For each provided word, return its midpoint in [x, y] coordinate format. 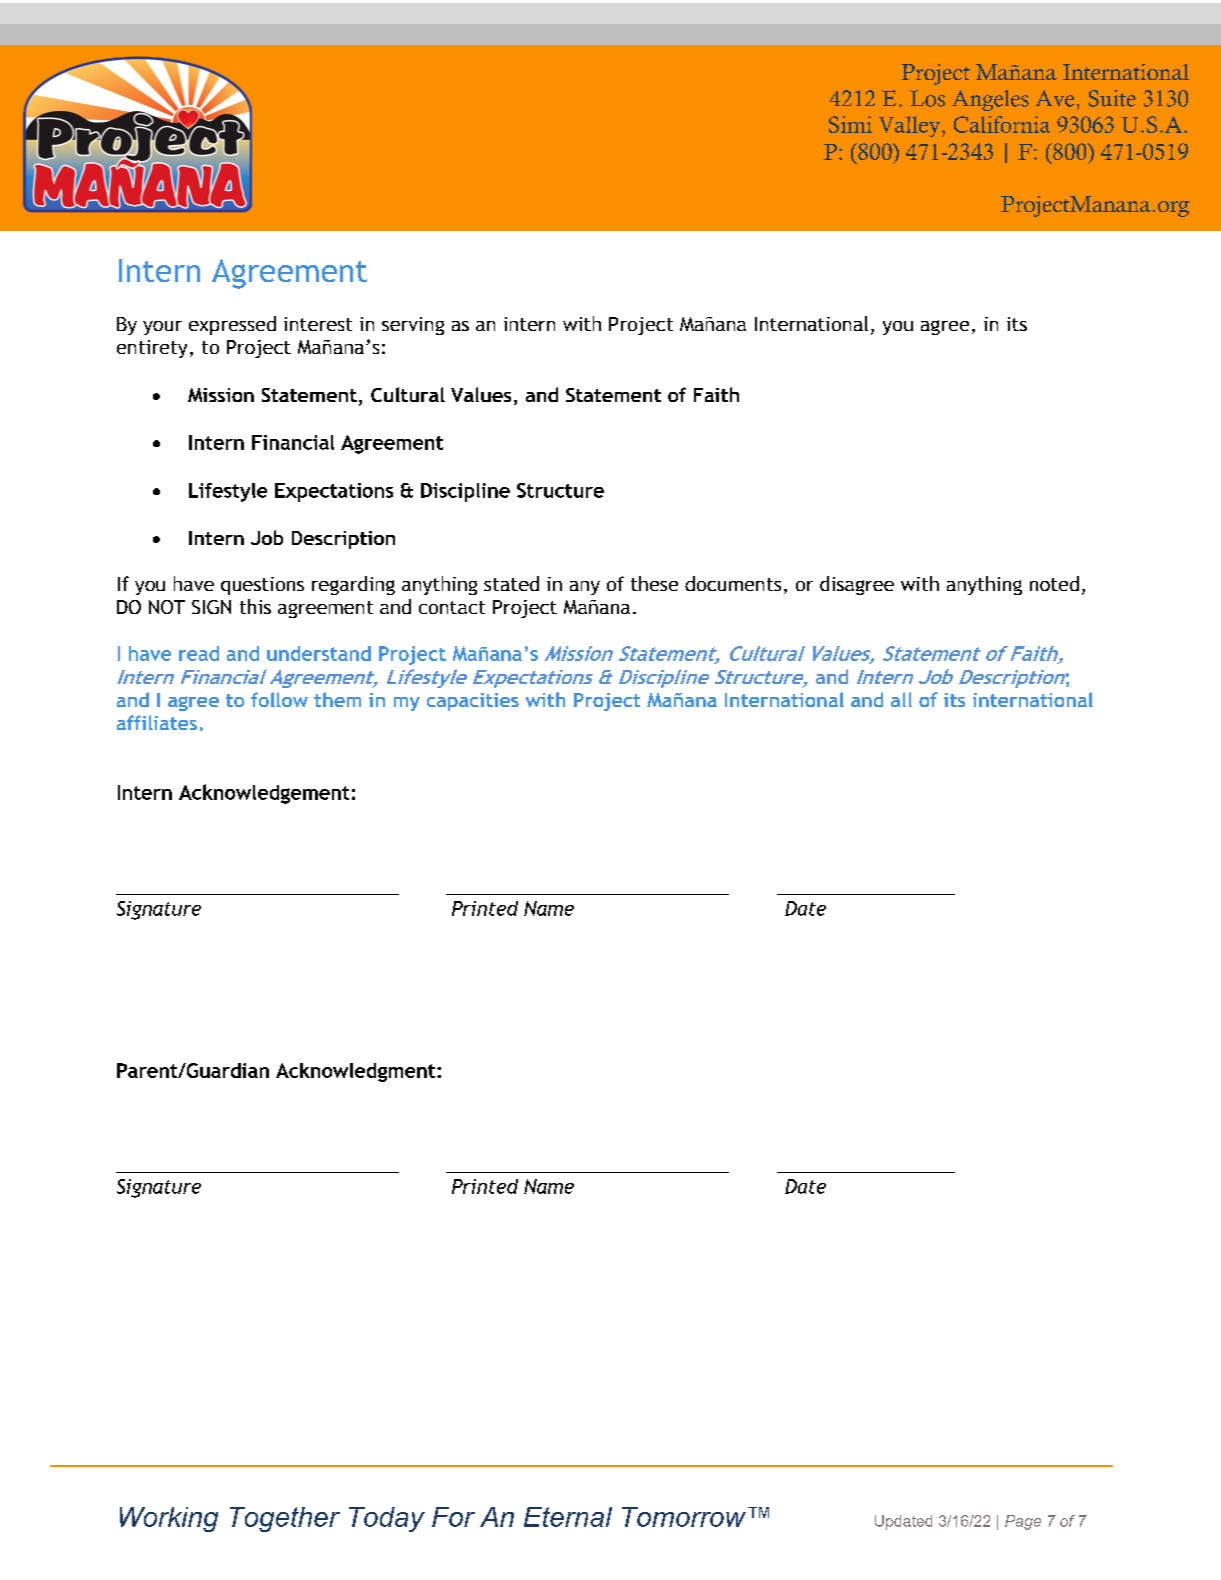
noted [1054, 583]
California [1002, 124]
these [654, 583]
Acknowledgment [357, 1072]
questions [262, 586]
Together [285, 1519]
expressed [232, 325]
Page [1023, 1522]
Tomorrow [684, 1517]
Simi [850, 124]
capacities [473, 702]
